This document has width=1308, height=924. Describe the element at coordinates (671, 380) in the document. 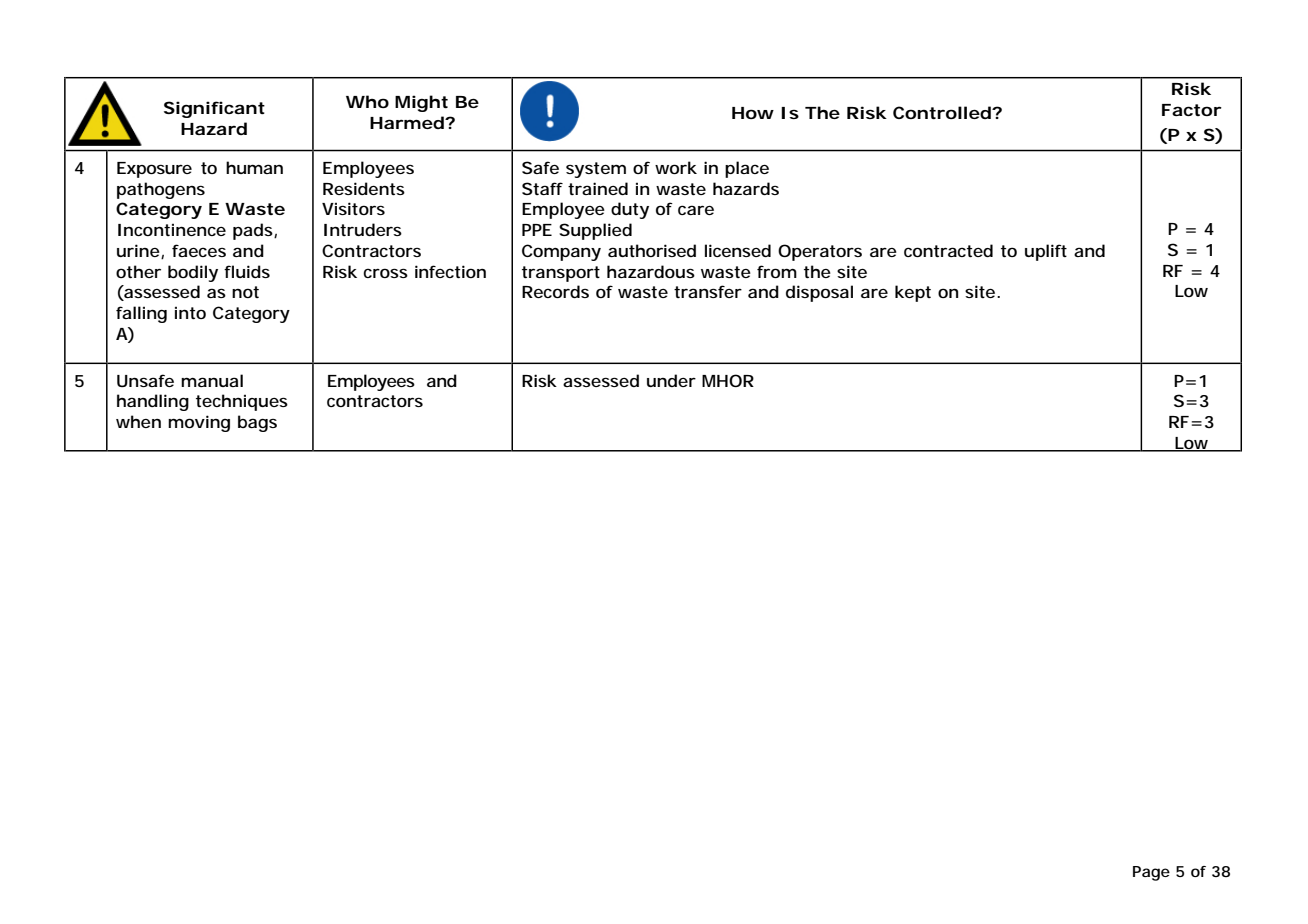

I see `under` at that location.
